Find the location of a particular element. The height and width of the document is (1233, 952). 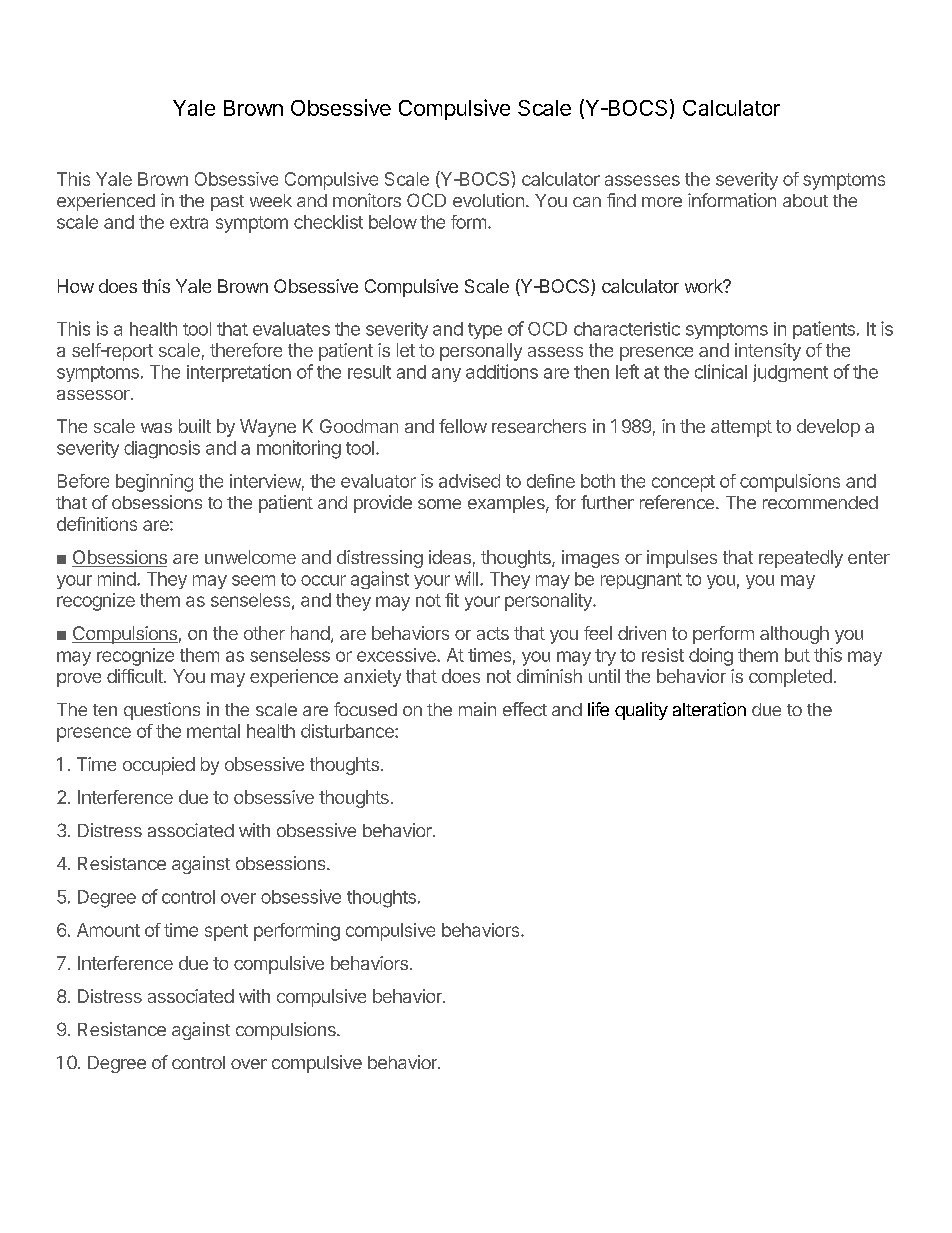

repeatedly is located at coordinates (801, 559).
